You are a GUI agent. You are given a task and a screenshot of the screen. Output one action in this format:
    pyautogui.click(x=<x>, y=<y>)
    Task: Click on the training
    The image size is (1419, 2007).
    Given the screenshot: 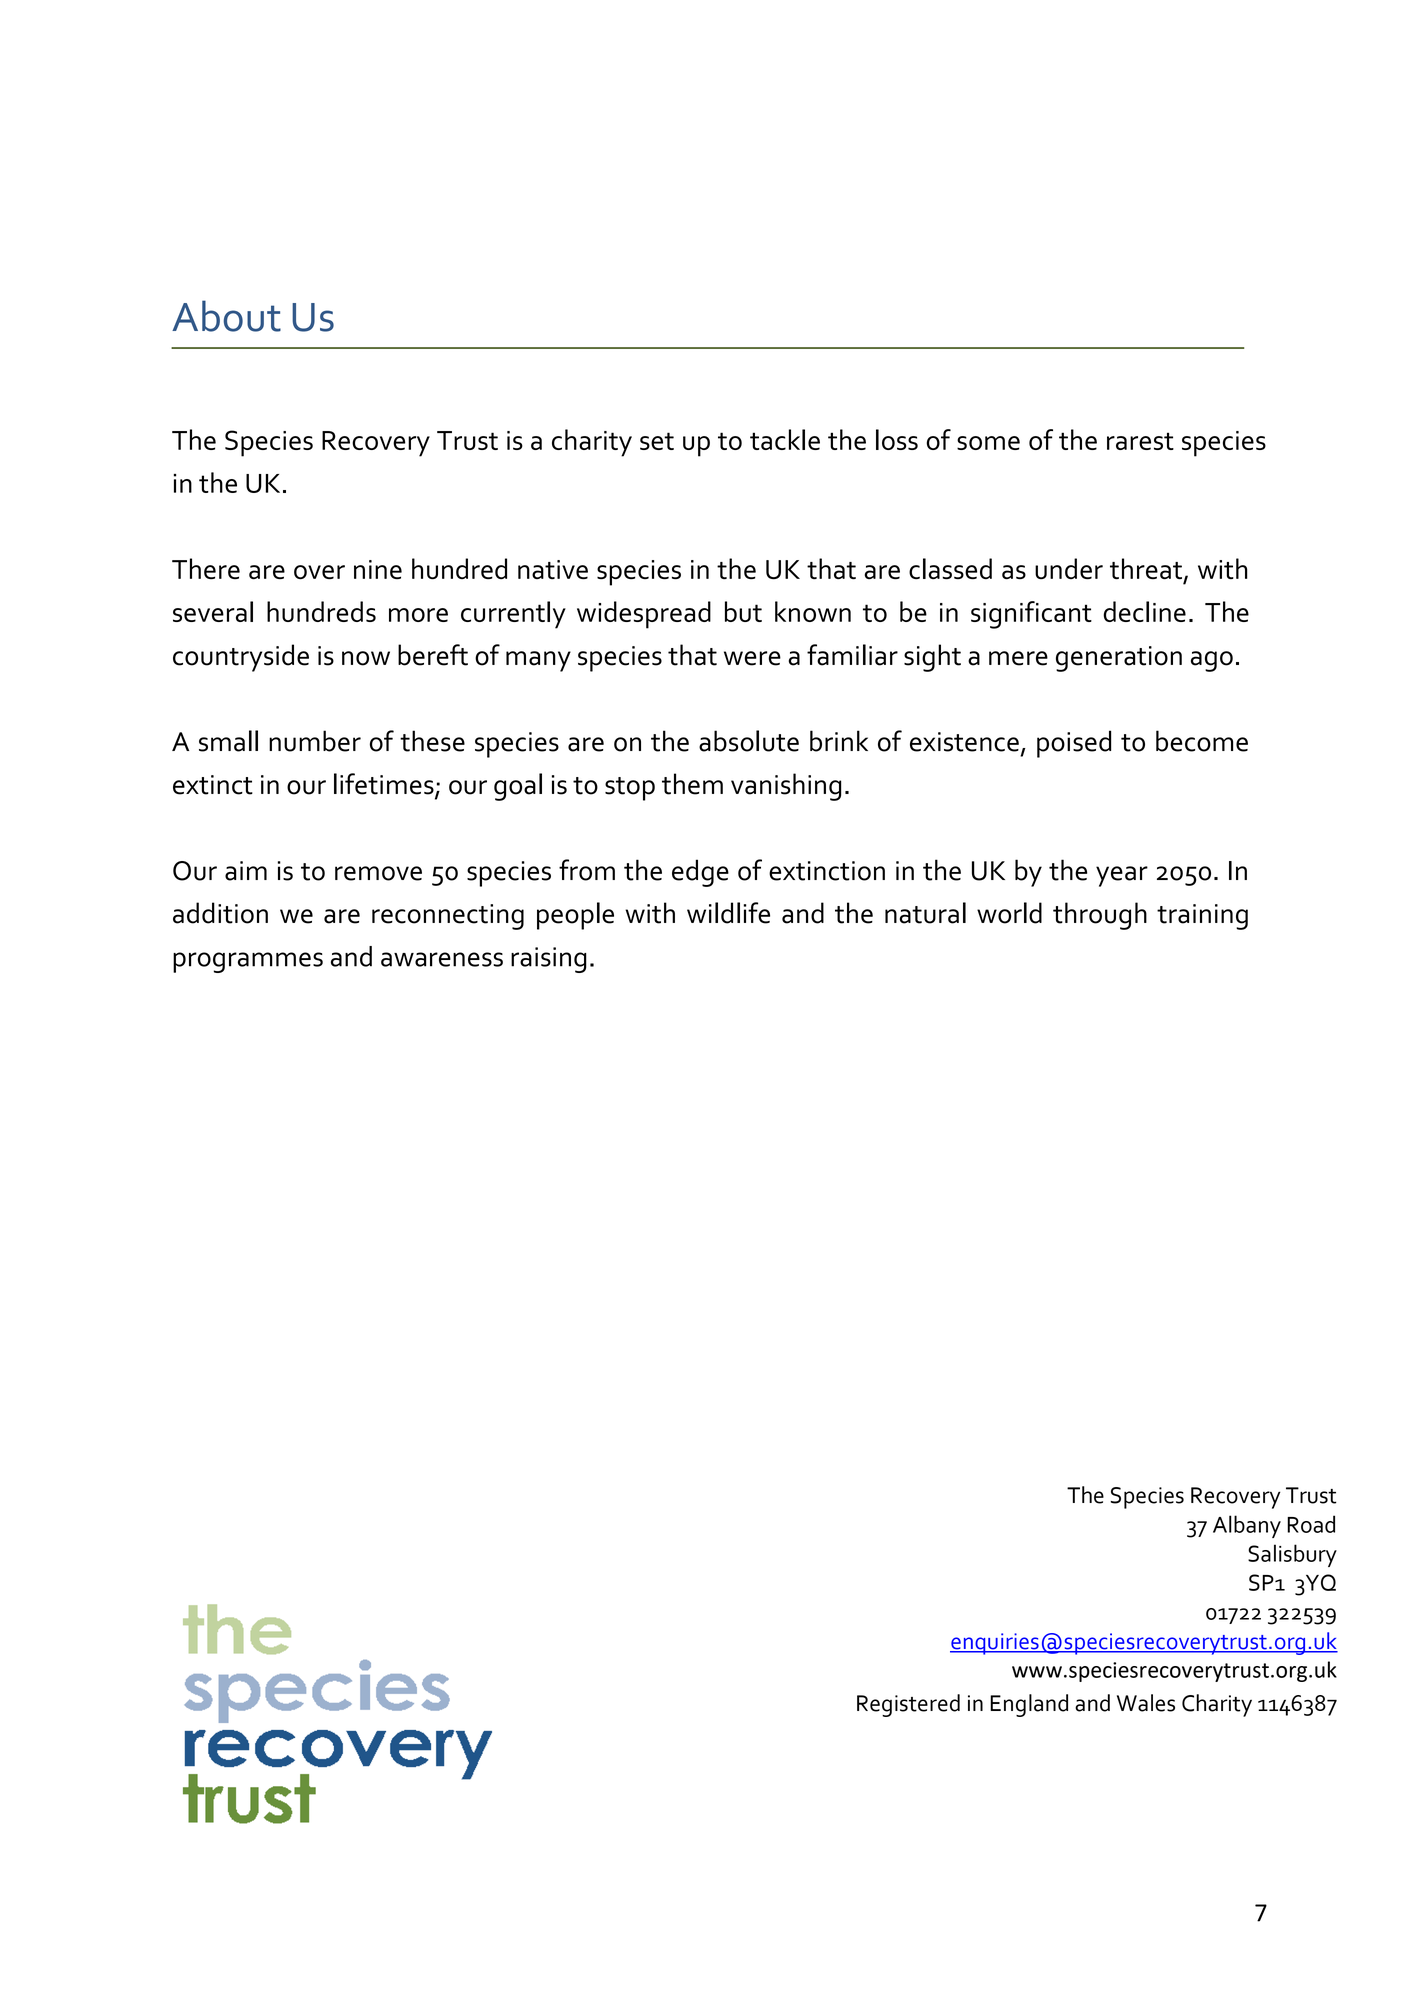 What is the action you would take?
    pyautogui.click(x=1202, y=917)
